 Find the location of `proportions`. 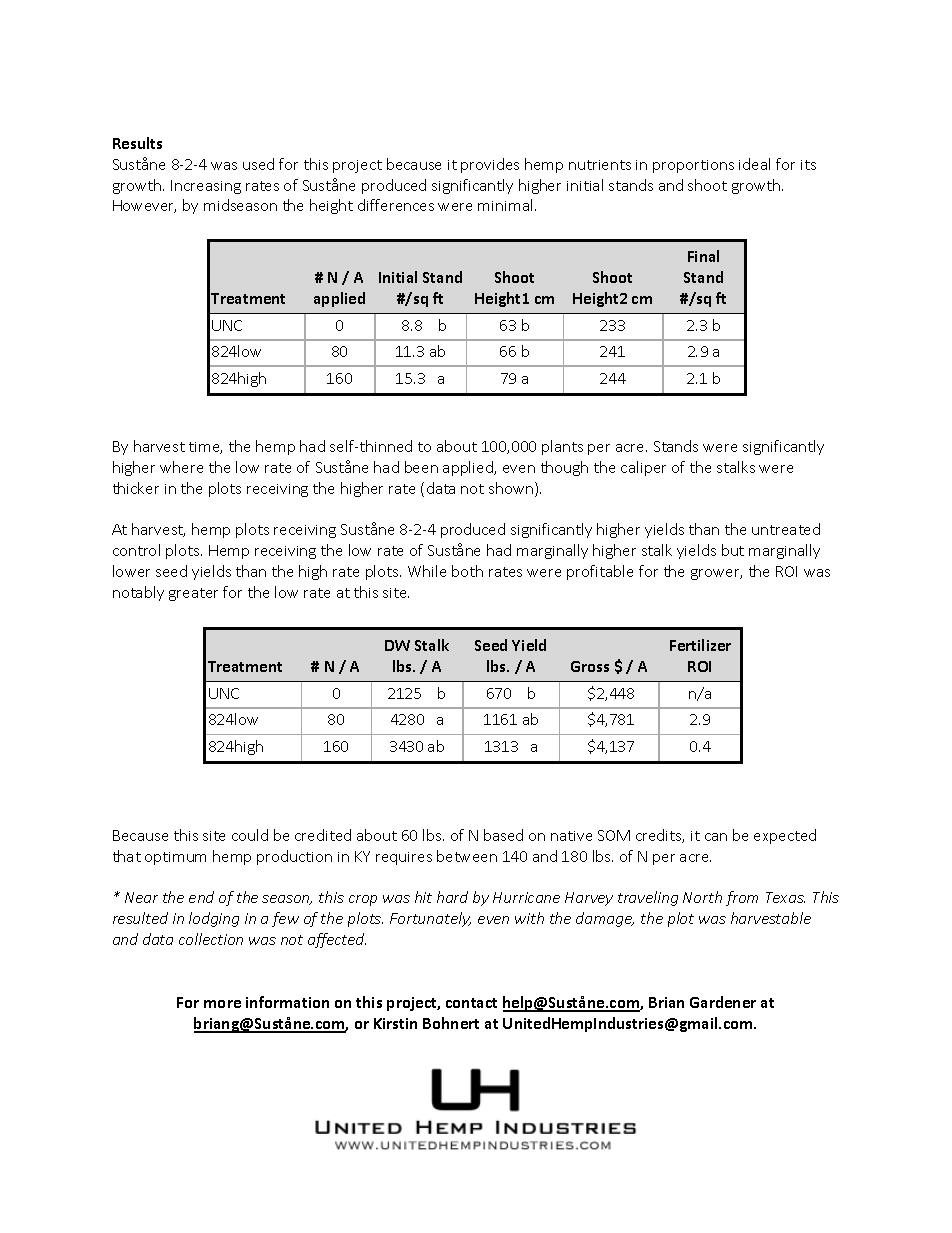

proportions is located at coordinates (693, 166).
